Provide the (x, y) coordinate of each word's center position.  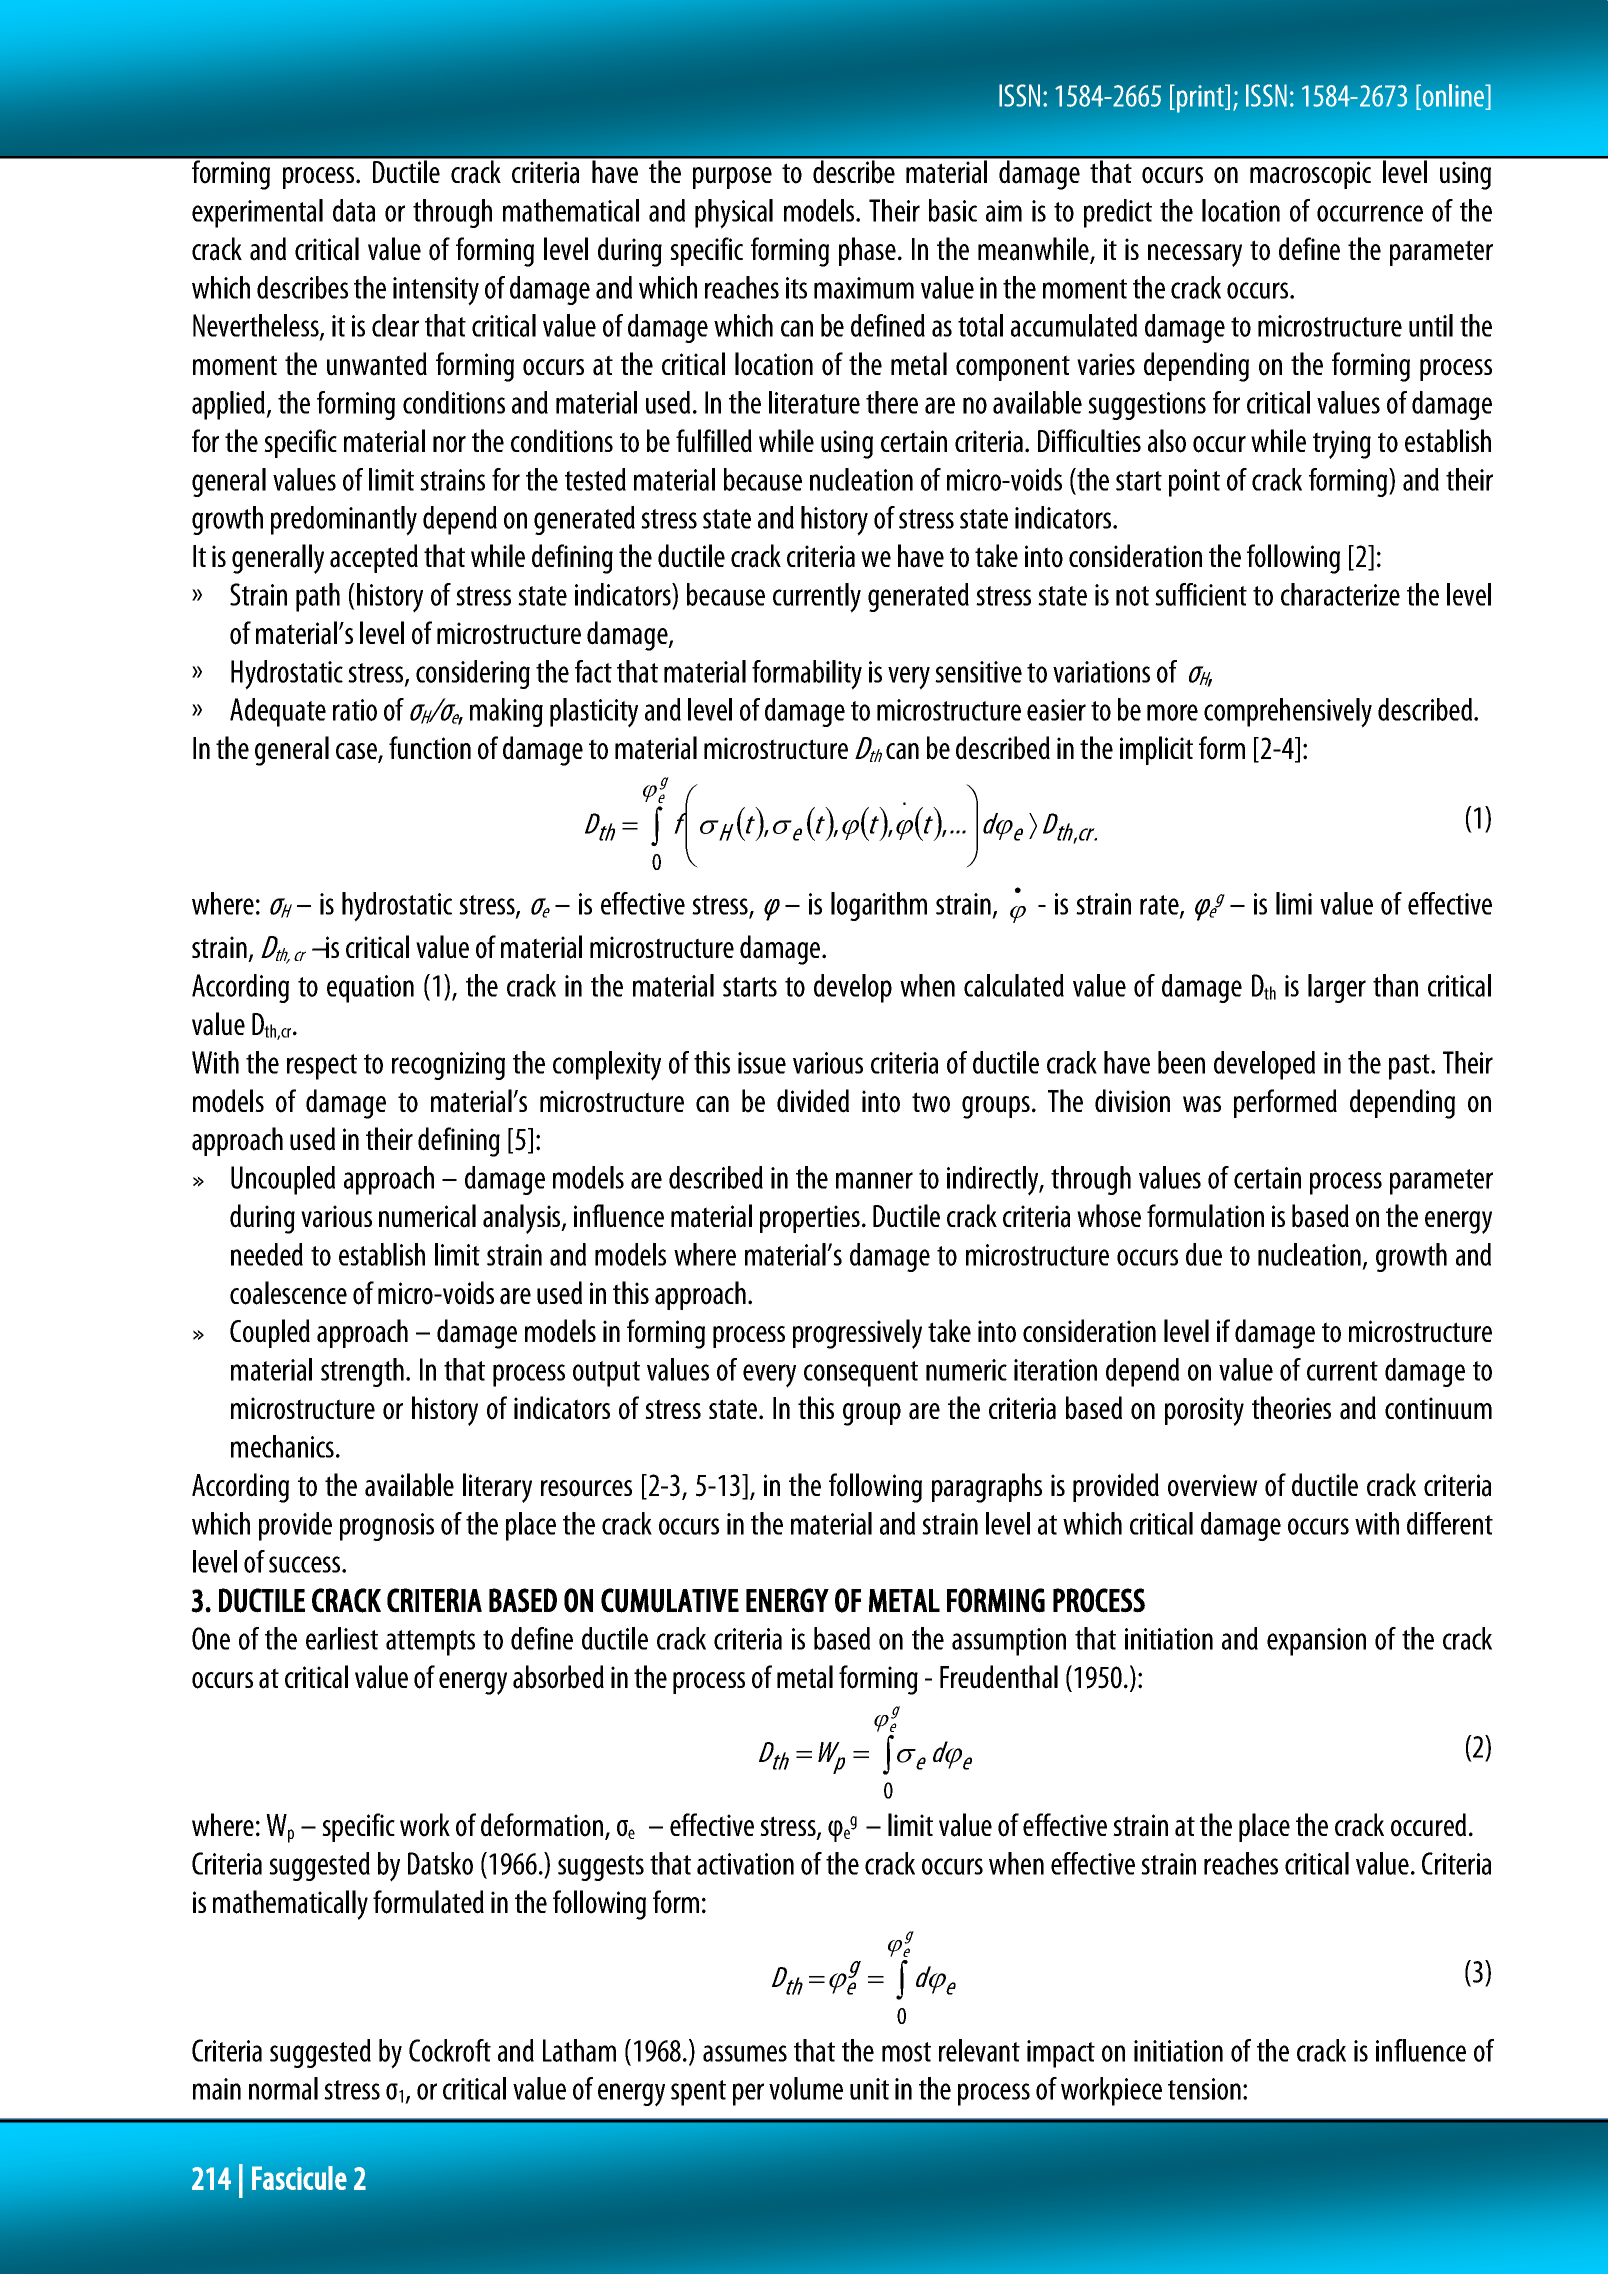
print (1201, 98)
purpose (732, 178)
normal (283, 2088)
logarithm (879, 906)
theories (1291, 1408)
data (354, 210)
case (357, 752)
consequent (861, 1374)
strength (362, 1372)
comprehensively (1288, 713)
